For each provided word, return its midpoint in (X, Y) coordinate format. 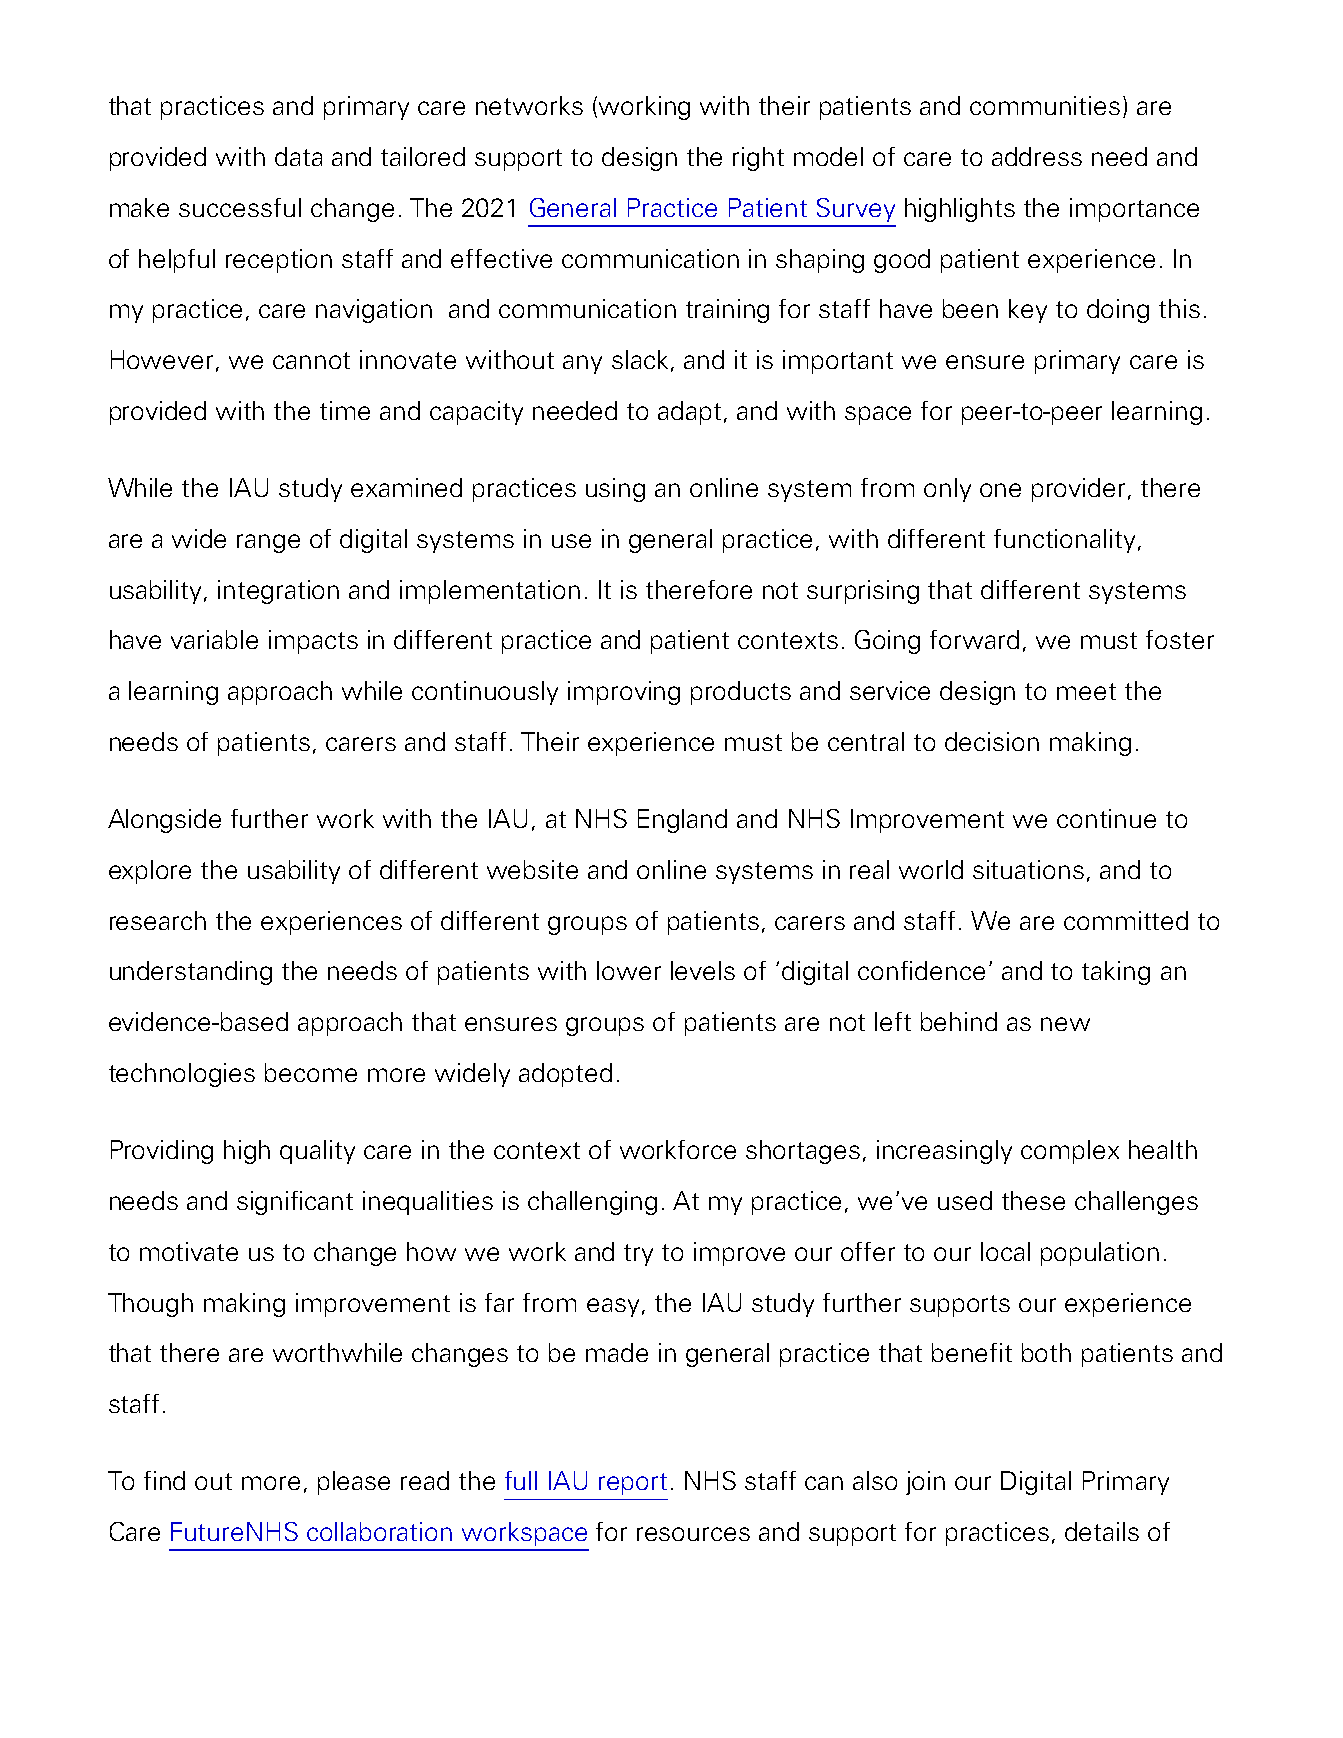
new (1065, 1024)
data (298, 156)
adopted (565, 1075)
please (354, 1483)
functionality (1064, 541)
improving (624, 693)
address (1037, 156)
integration (278, 592)
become (311, 1072)
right (758, 159)
